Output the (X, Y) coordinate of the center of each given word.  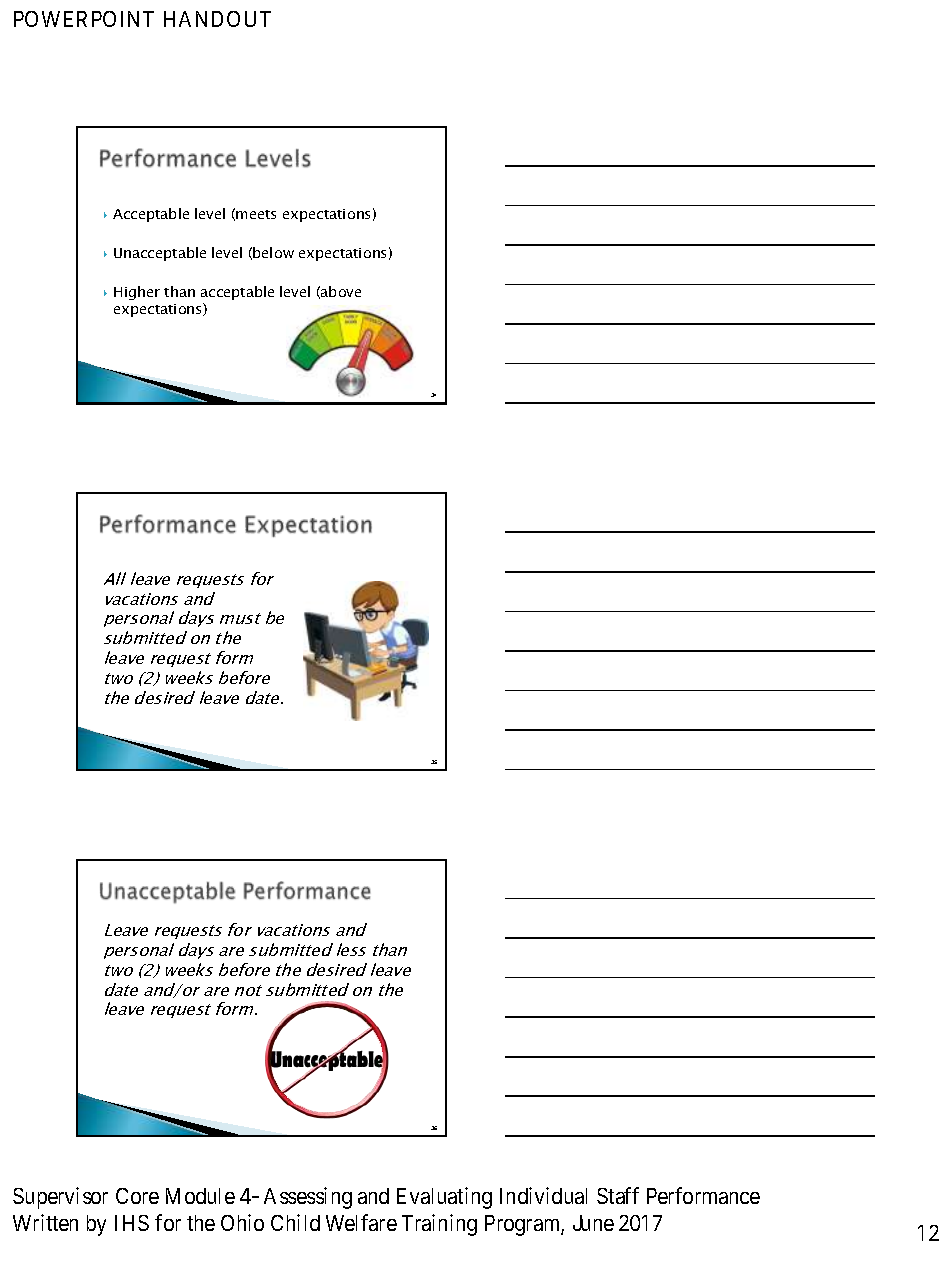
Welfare (361, 1222)
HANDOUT (217, 19)
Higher (137, 293)
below (273, 252)
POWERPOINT (84, 19)
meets (256, 214)
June (593, 1223)
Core (137, 1196)
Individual (543, 1195)
